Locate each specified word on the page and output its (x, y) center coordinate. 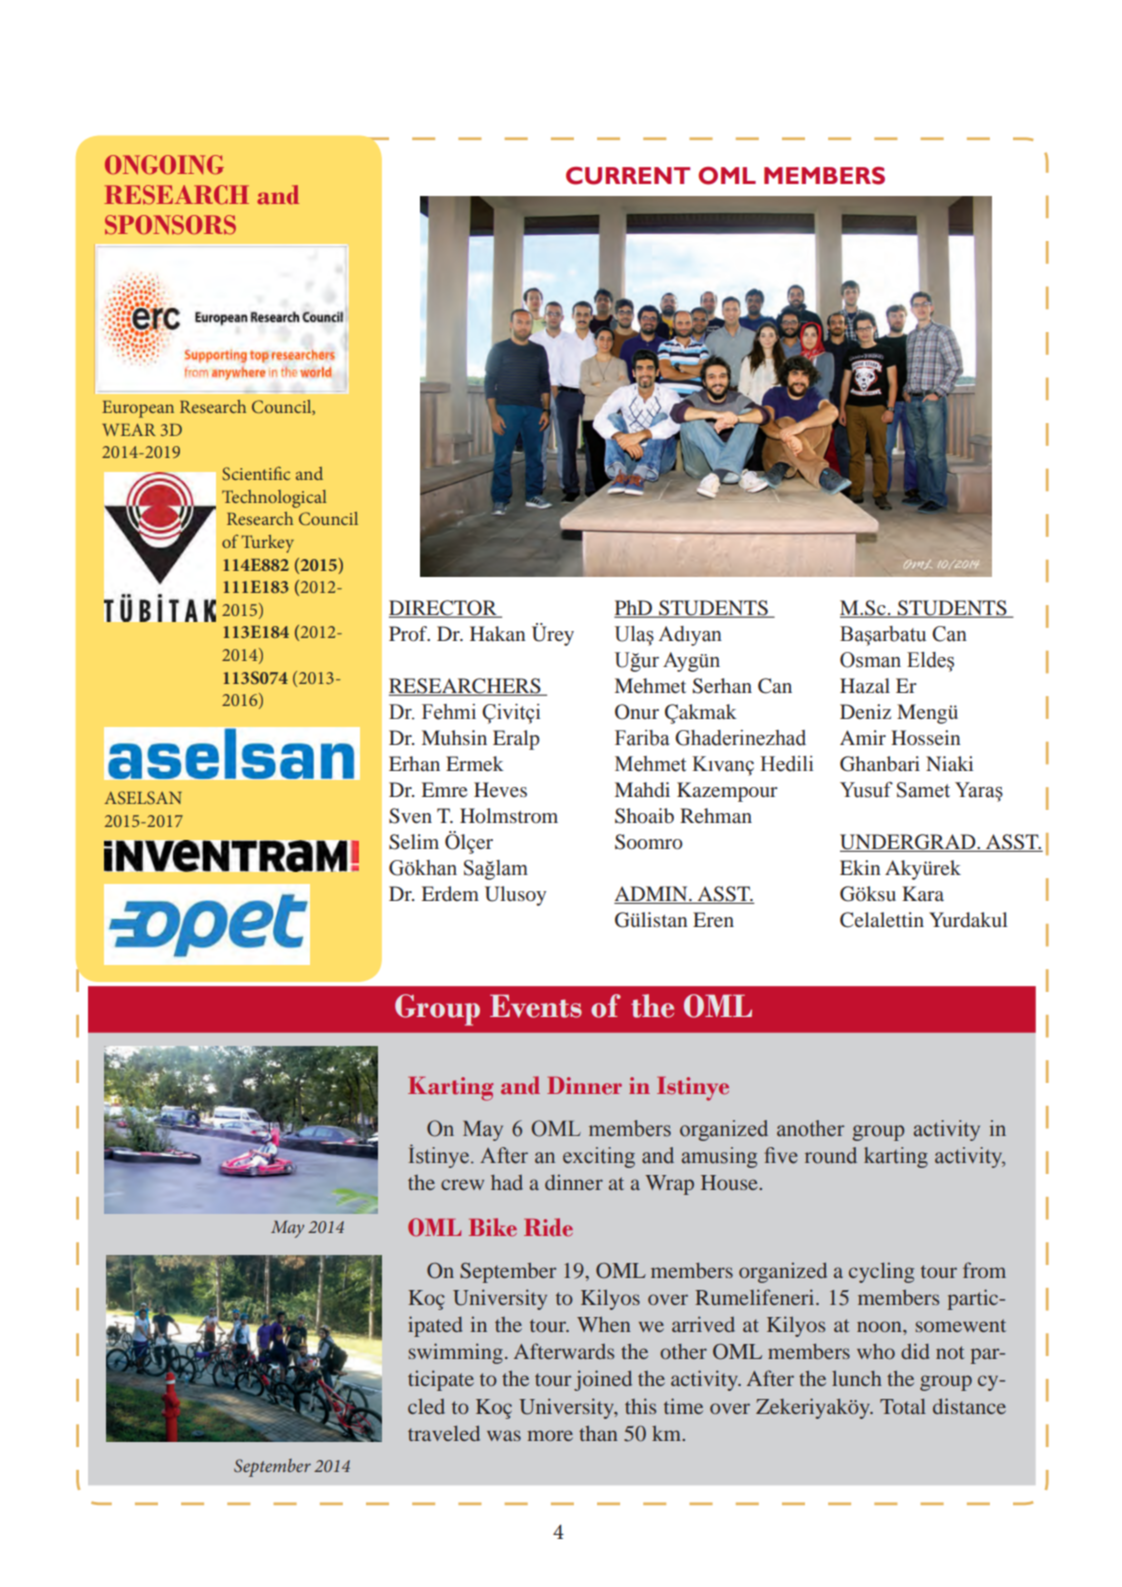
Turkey (267, 544)
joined (603, 1380)
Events (536, 1006)
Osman (870, 660)
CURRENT (628, 176)
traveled (444, 1433)
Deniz (865, 711)
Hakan (498, 633)
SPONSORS (170, 225)
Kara (923, 893)
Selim (414, 842)
